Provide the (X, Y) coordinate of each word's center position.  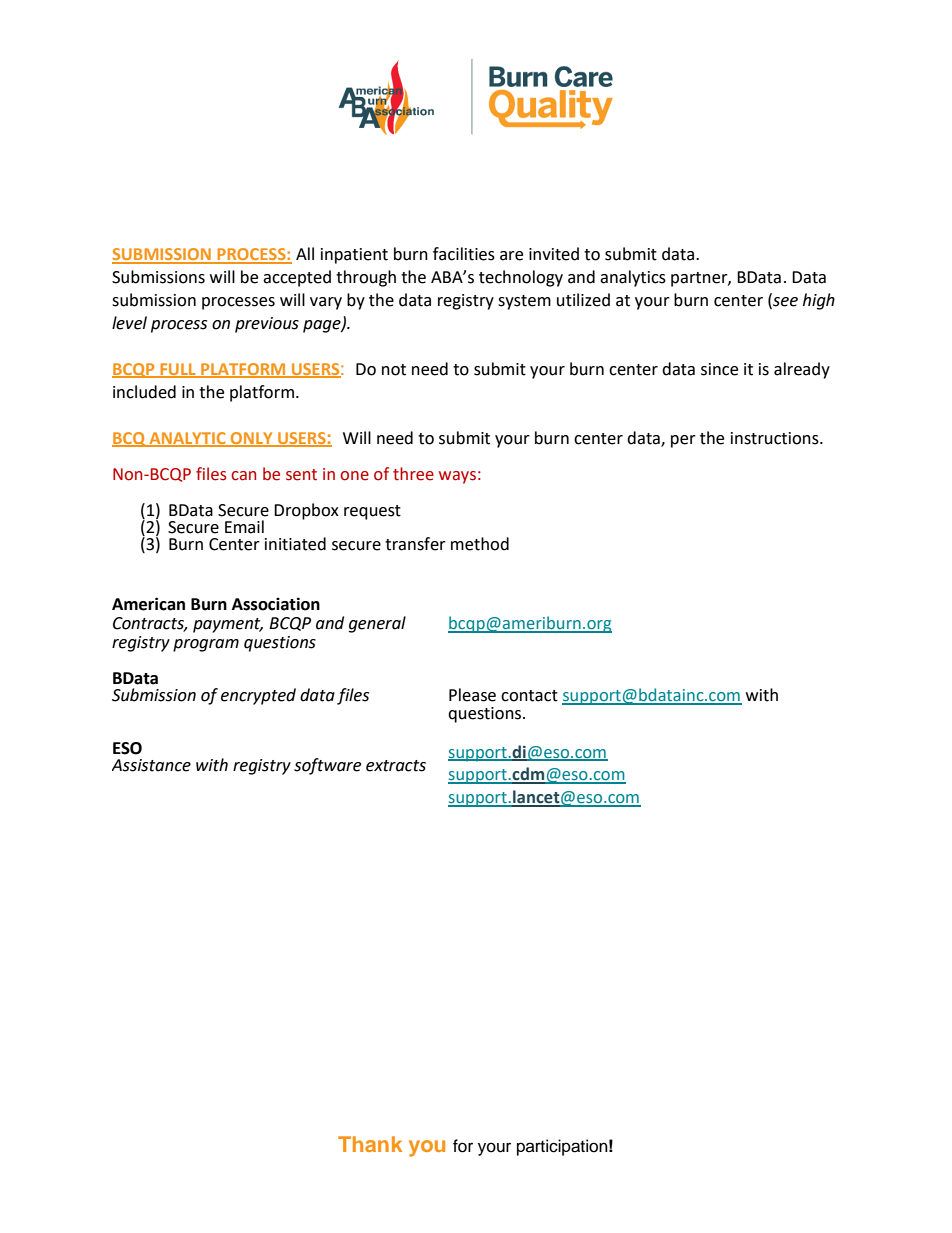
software (327, 766)
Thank (370, 1144)
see (784, 302)
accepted (297, 278)
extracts (396, 766)
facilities (464, 254)
